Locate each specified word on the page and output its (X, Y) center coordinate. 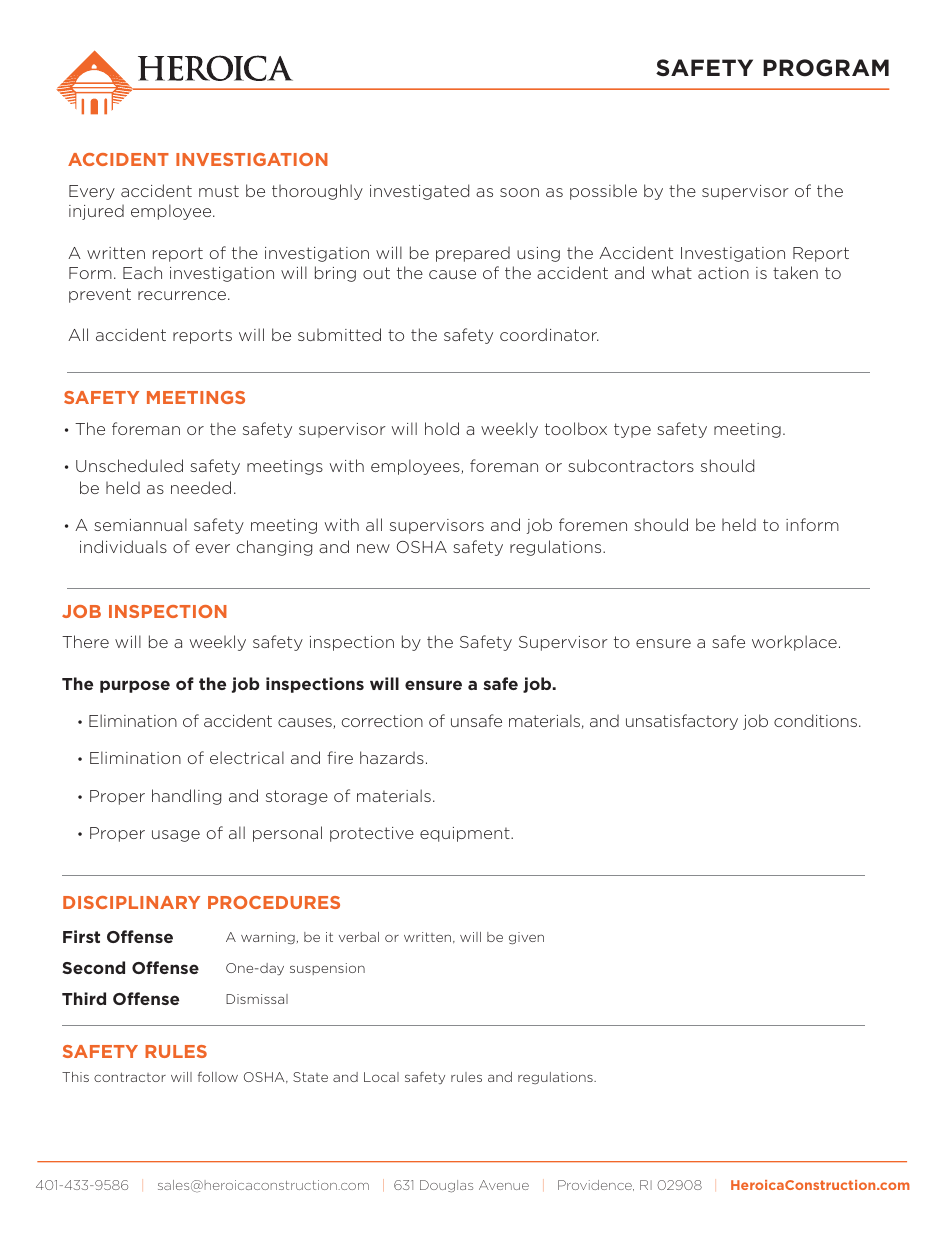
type (632, 430)
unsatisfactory (682, 722)
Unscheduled (129, 465)
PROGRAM (826, 68)
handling (186, 797)
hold (442, 428)
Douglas (446, 1186)
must (219, 191)
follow (218, 1077)
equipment (466, 834)
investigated (419, 192)
